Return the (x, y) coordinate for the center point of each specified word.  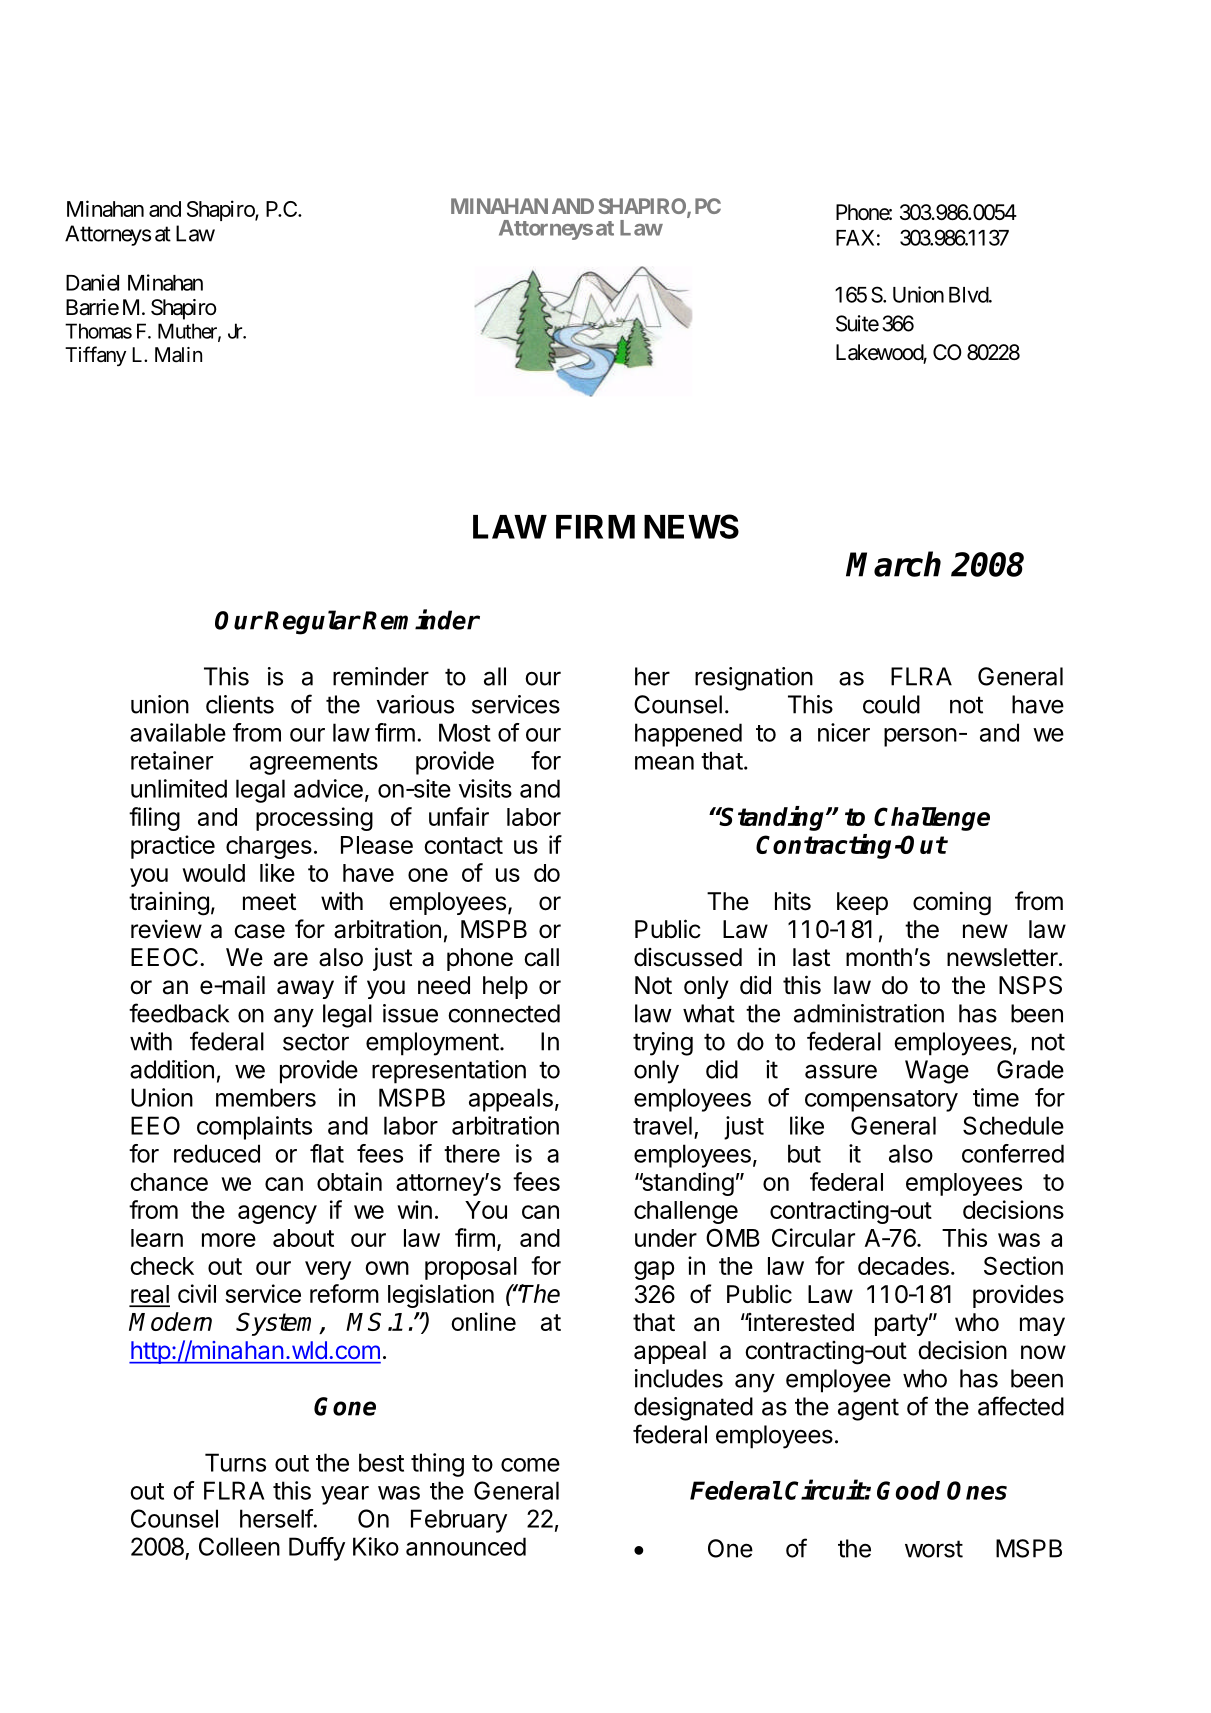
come (530, 1465)
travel (662, 1125)
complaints (254, 1128)
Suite (857, 323)
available (178, 732)
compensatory (881, 1101)
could (891, 704)
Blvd (969, 295)
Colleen (239, 1546)
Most (465, 732)
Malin (178, 355)
